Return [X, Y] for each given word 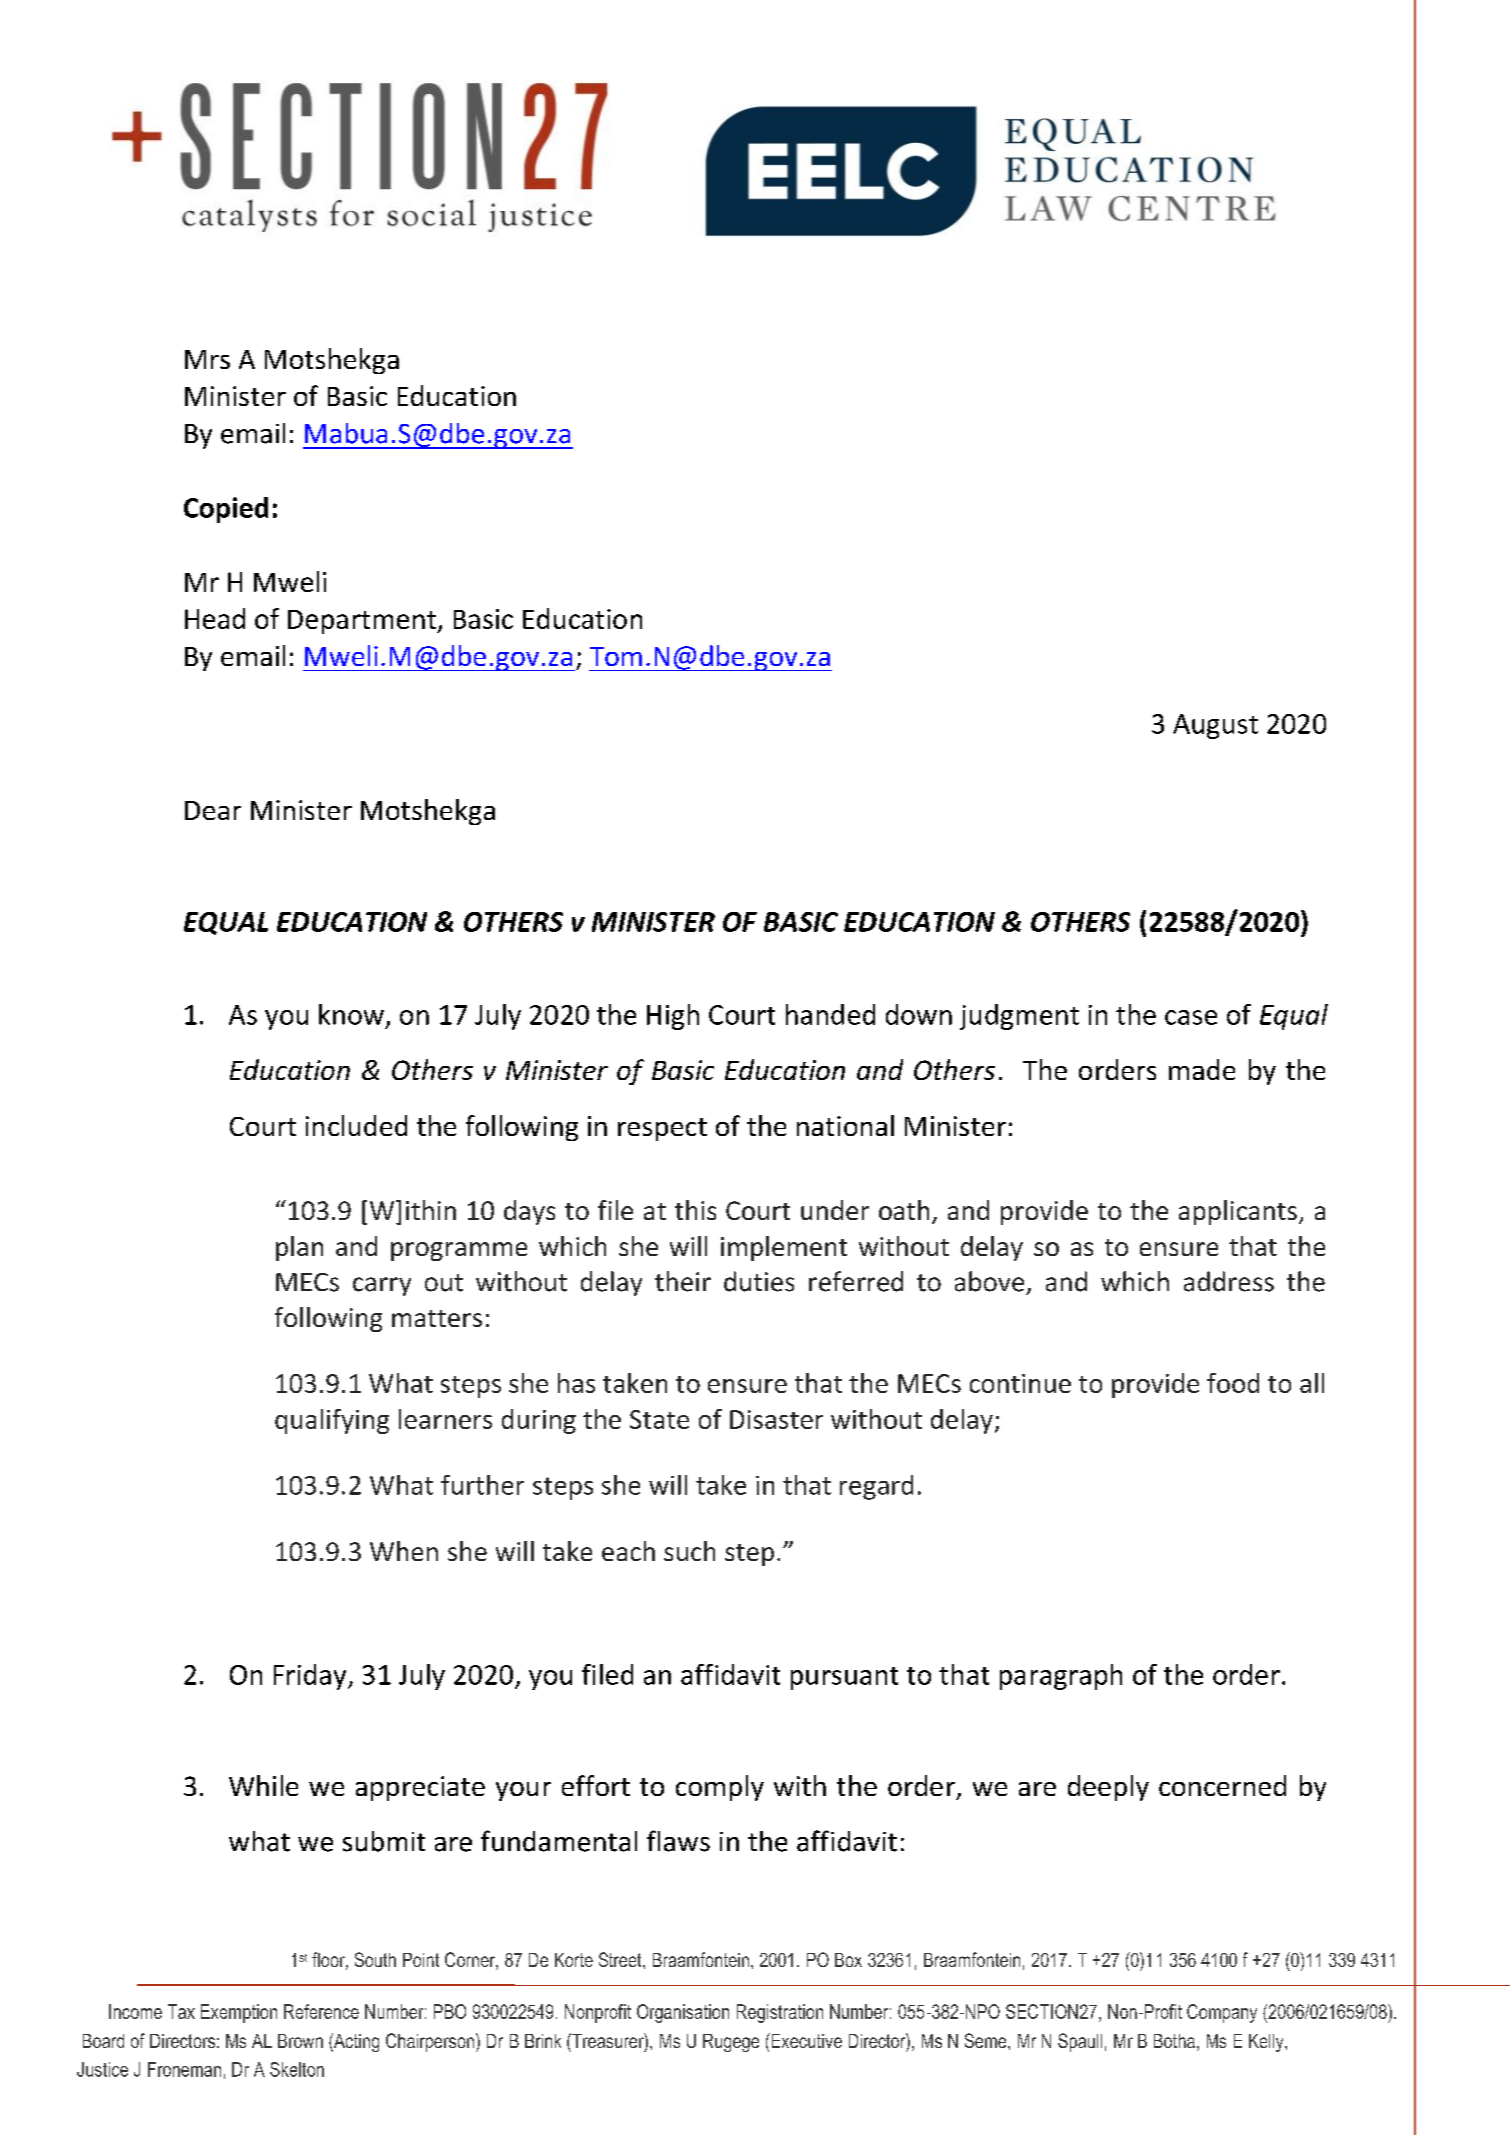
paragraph [1061, 1677]
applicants [1238, 1212]
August [1215, 726]
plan [299, 1248]
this [695, 1210]
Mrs [207, 359]
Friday [311, 1677]
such [689, 1551]
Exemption [239, 2013]
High [673, 1017]
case [1191, 1017]
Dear [213, 810]
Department [363, 622]
